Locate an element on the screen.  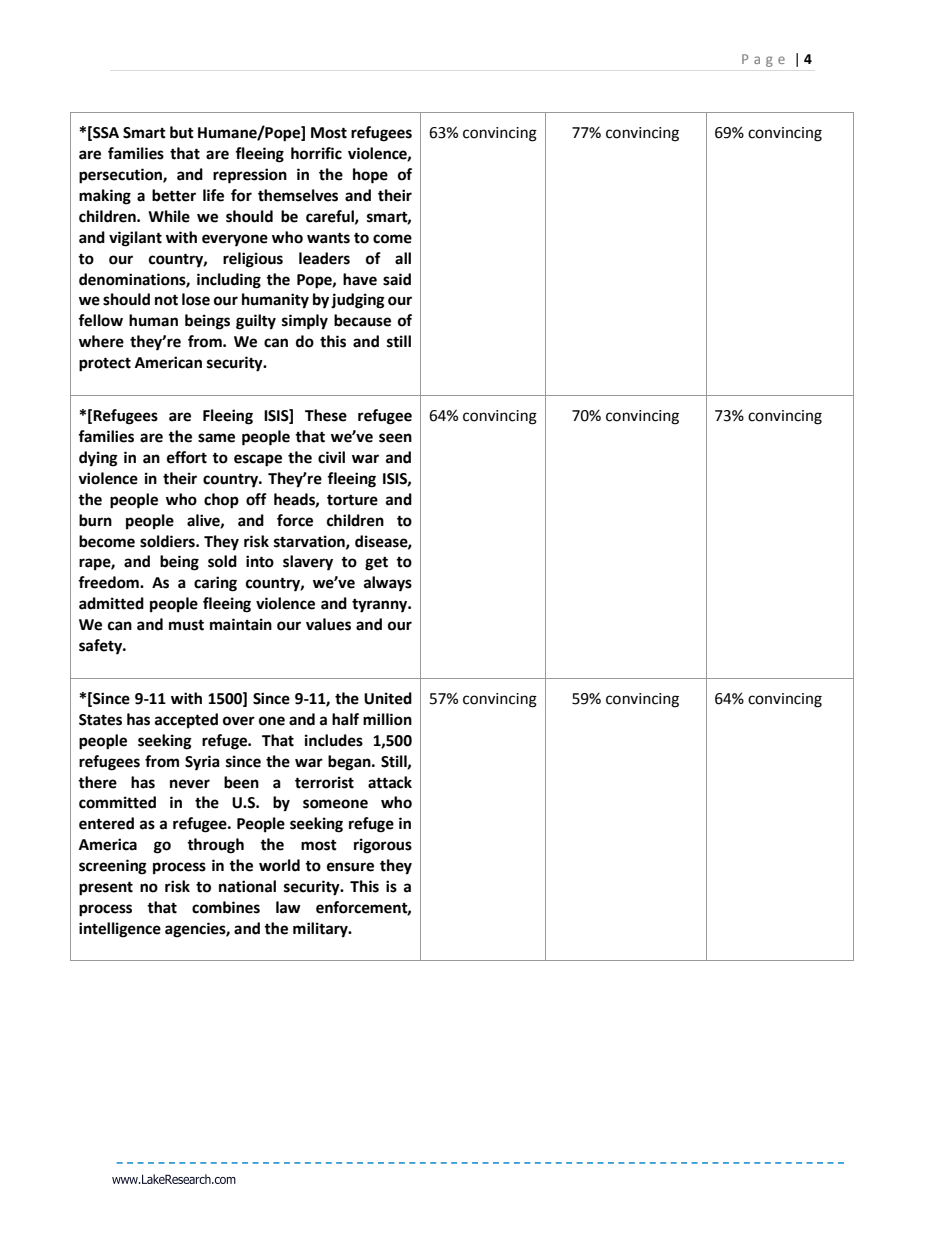
intelligence is located at coordinates (120, 930).
